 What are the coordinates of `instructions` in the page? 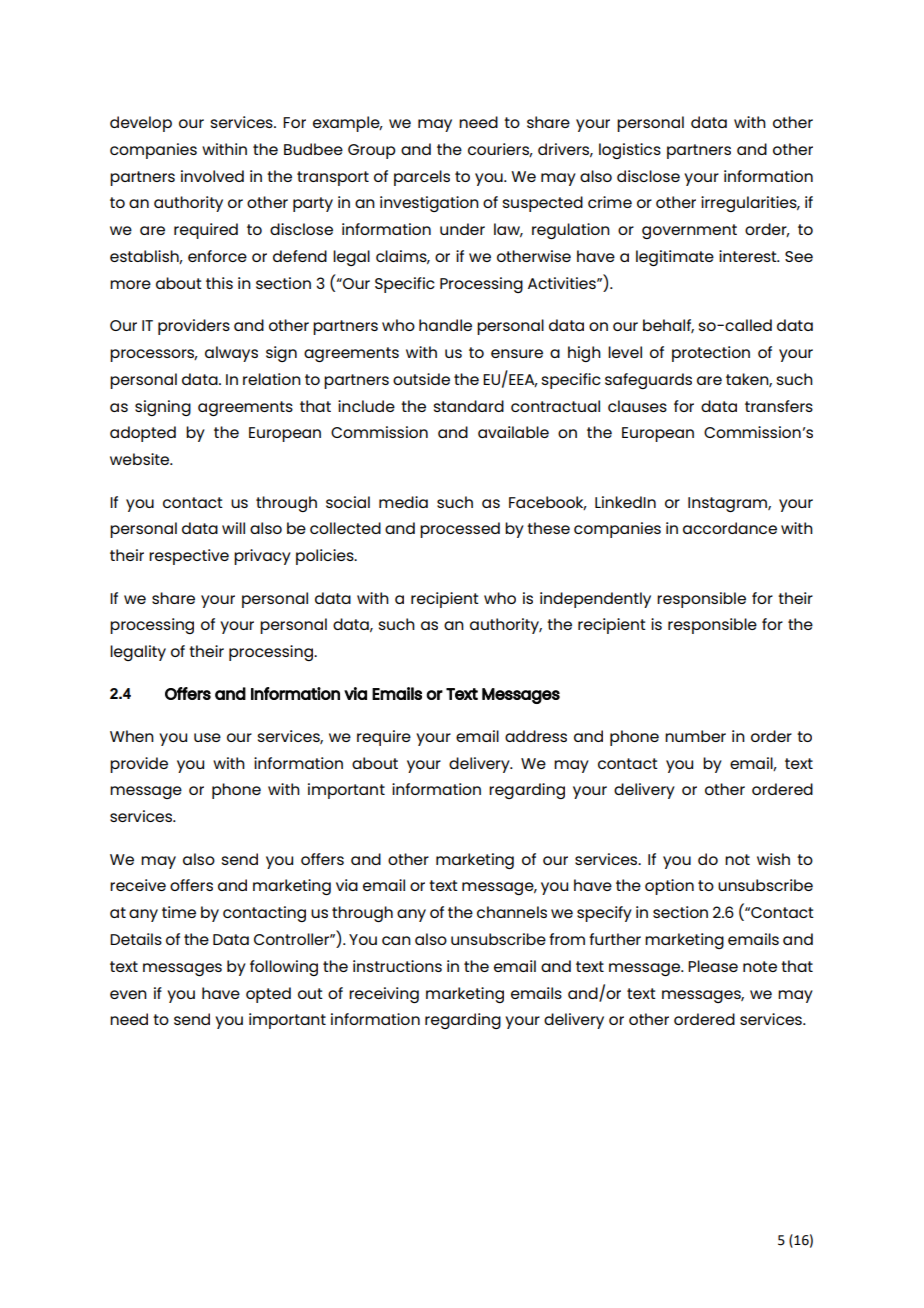 It's located at (397, 966).
